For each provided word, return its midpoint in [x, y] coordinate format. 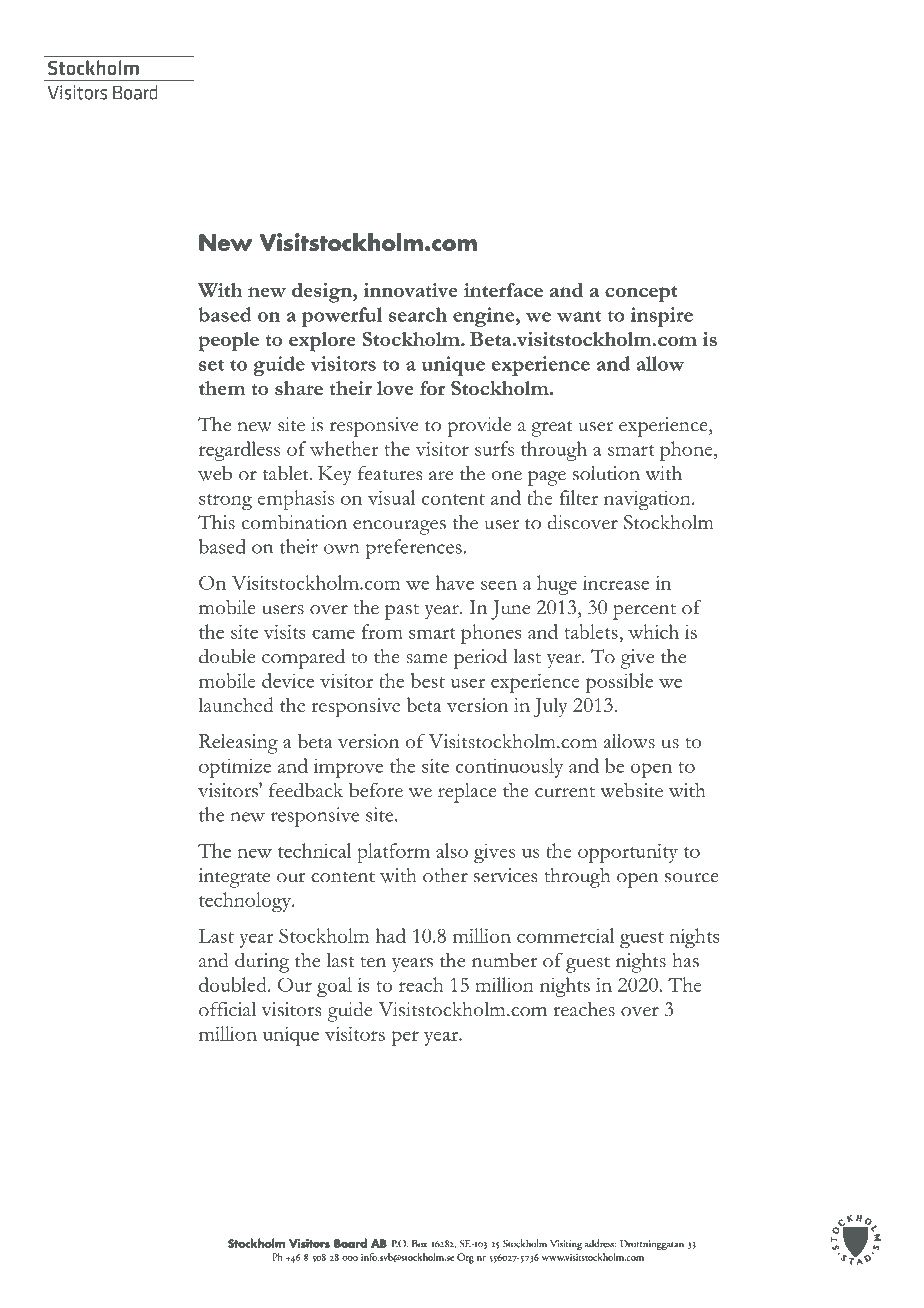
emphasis [296, 500]
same [427, 659]
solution [606, 473]
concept [641, 294]
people [228, 342]
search [418, 314]
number [504, 960]
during [262, 963]
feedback [306, 790]
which [653, 631]
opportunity [628, 853]
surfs [494, 448]
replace [467, 793]
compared [303, 659]
